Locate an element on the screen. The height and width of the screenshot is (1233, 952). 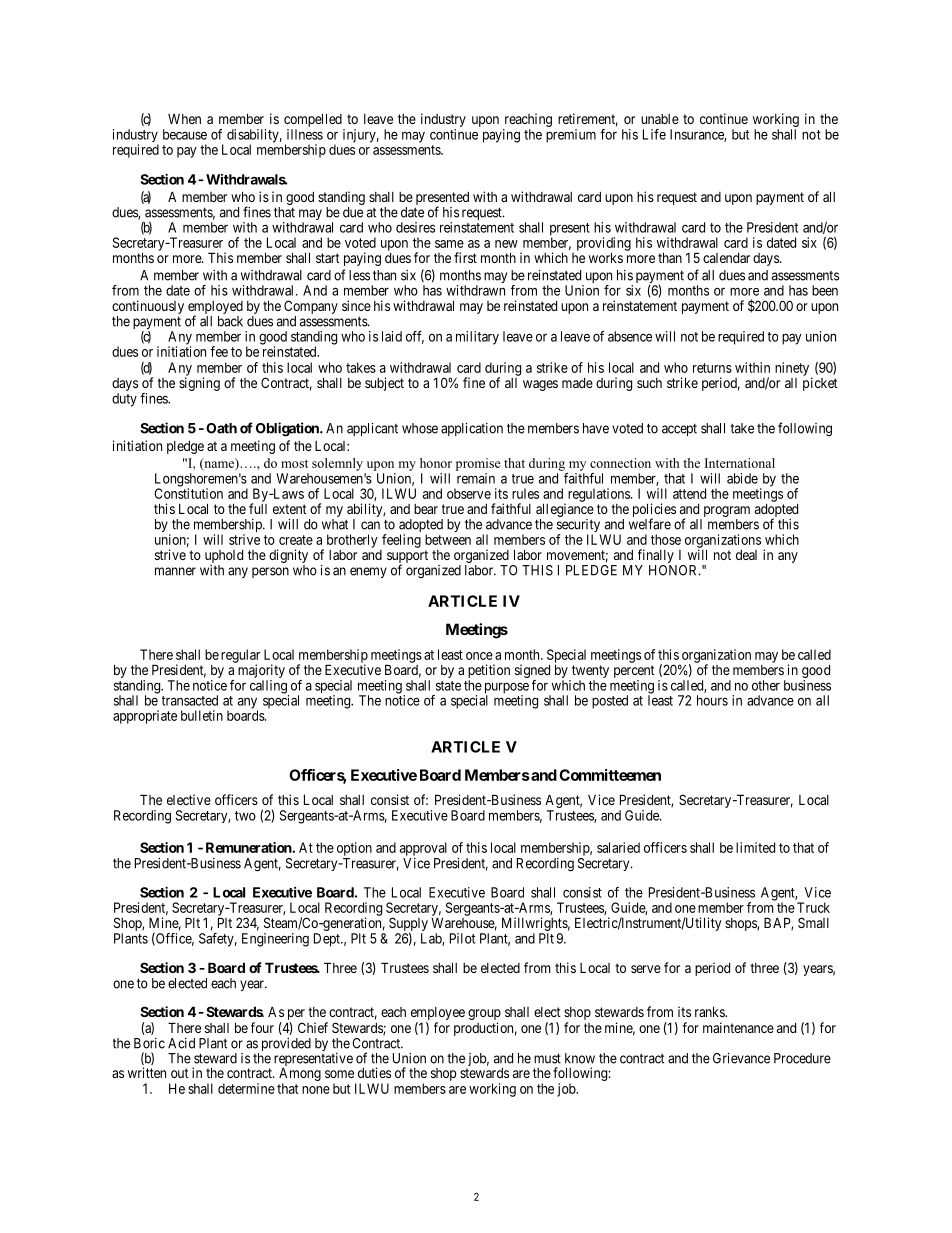
Life is located at coordinates (654, 134).
